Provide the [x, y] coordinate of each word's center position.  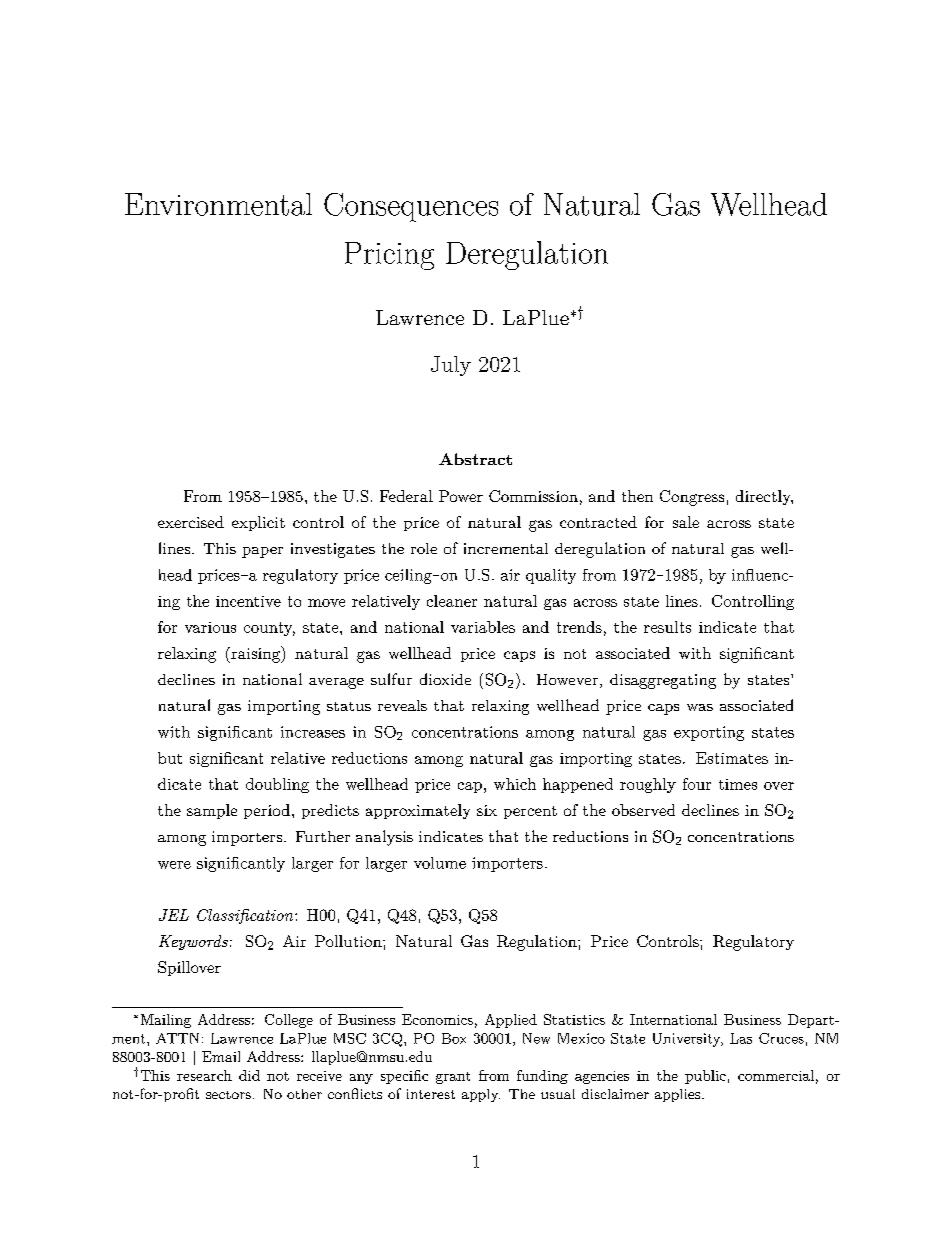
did [249, 1075]
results [667, 627]
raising [255, 654]
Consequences [411, 207]
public [705, 1077]
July [451, 366]
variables [483, 627]
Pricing [389, 256]
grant [453, 1078]
